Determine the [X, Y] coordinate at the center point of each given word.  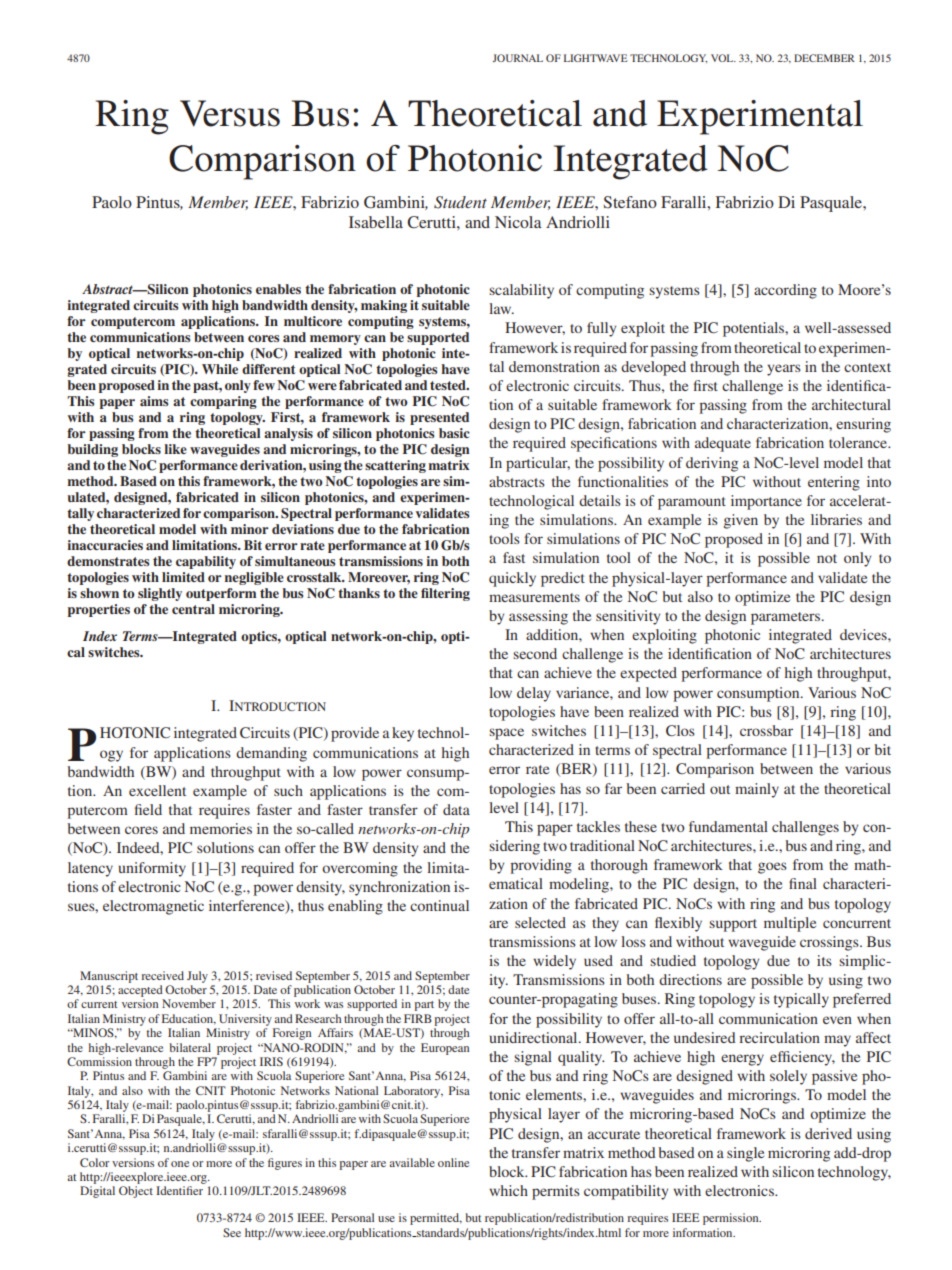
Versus [230, 113]
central [193, 609]
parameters [787, 618]
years [784, 370]
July [197, 977]
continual [439, 905]
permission [732, 1219]
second [535, 653]
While [220, 369]
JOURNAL [517, 58]
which [508, 1190]
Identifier [179, 1190]
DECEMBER [824, 58]
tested [449, 385]
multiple [790, 924]
